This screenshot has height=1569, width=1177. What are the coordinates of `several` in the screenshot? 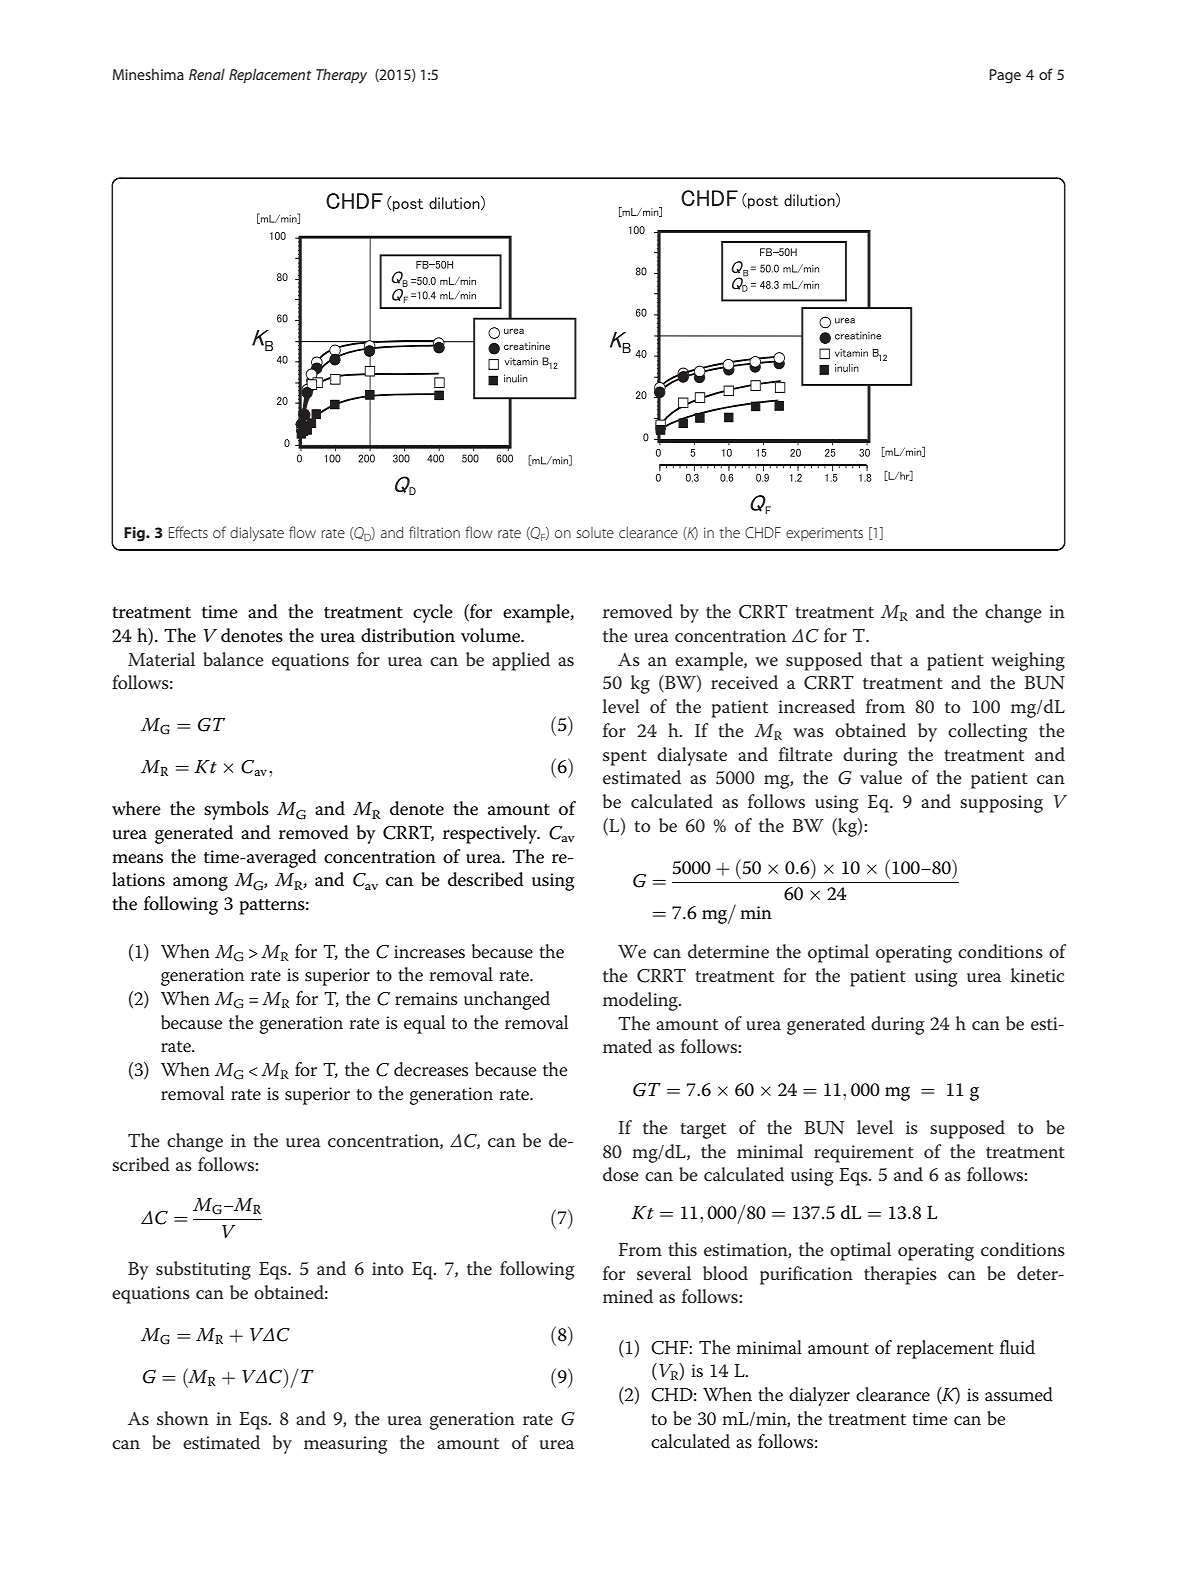 It's located at (664, 1273).
